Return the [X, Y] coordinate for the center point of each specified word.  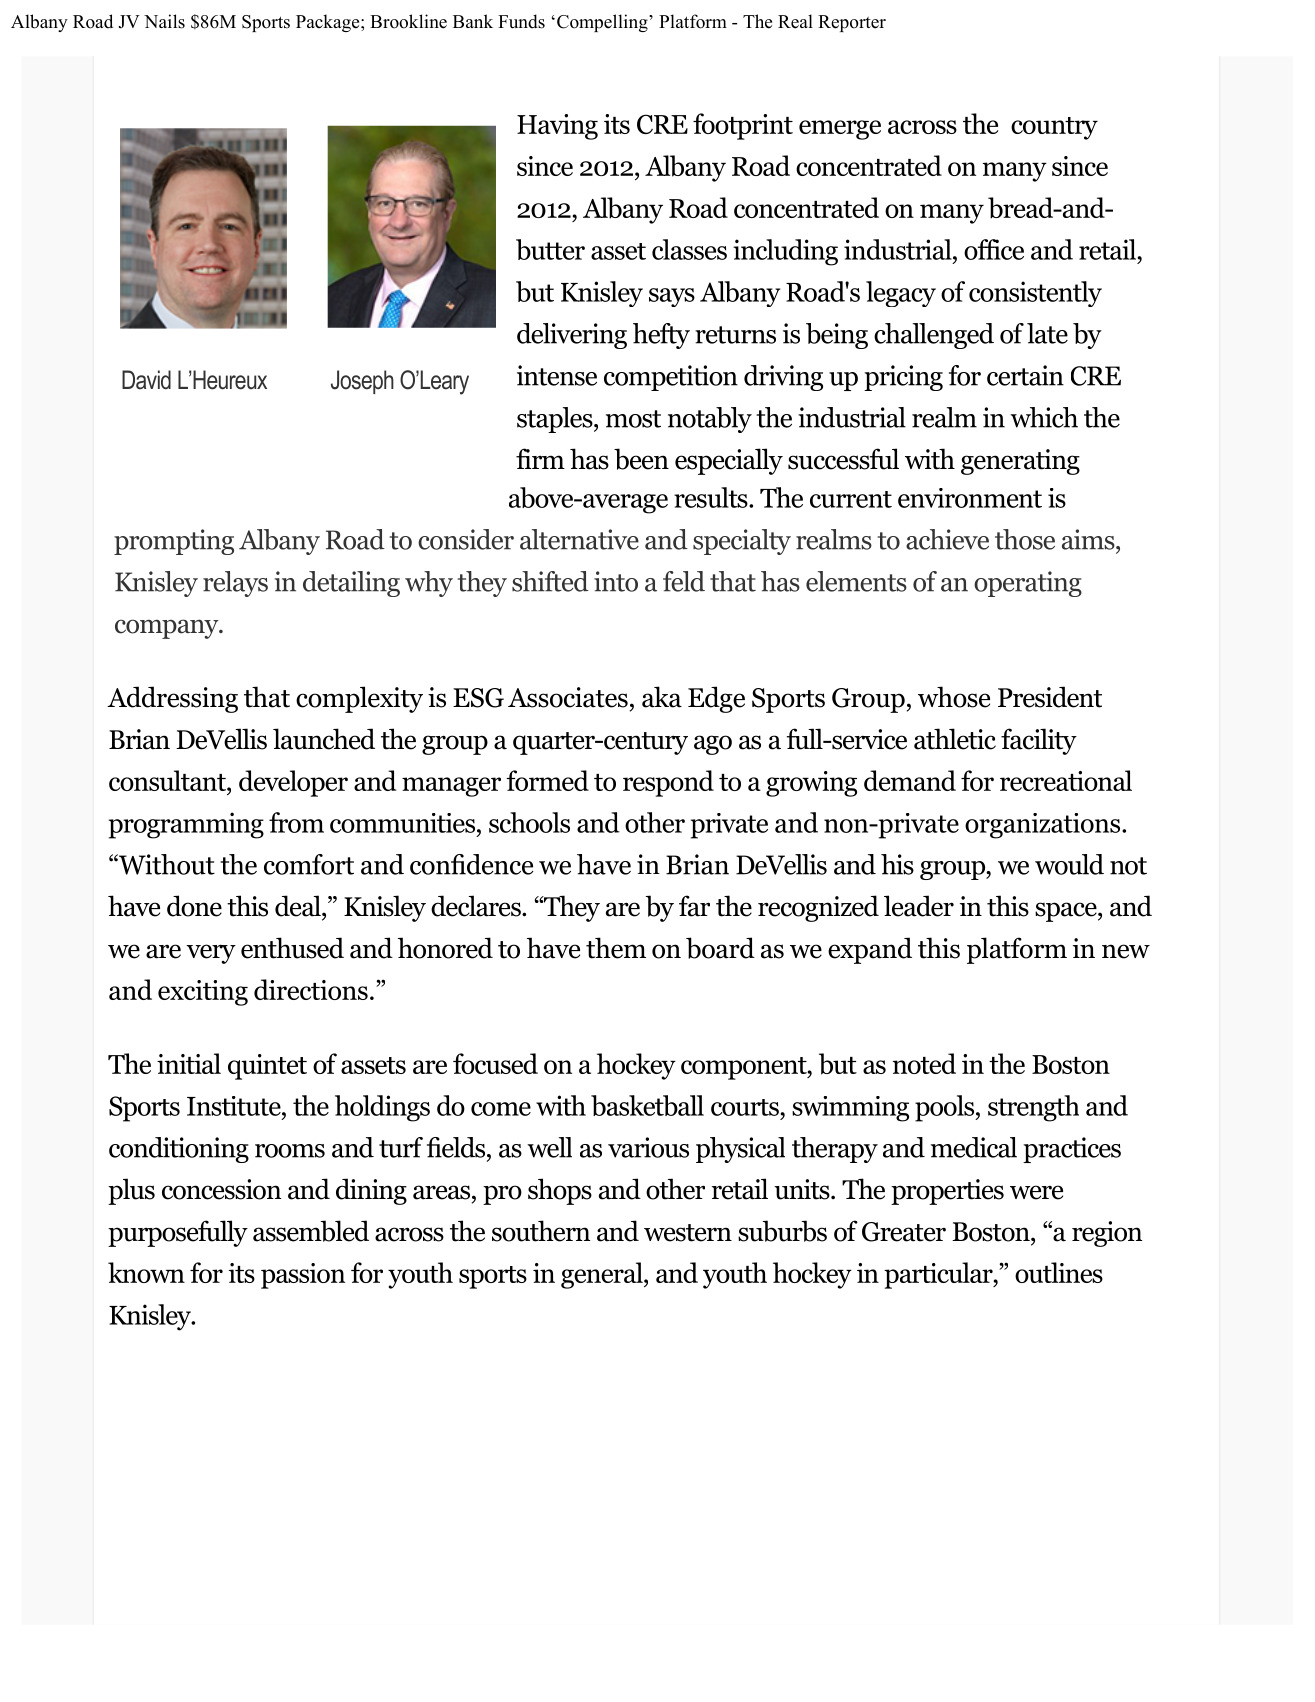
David [146, 380]
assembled [311, 1231]
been [641, 459]
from [296, 822]
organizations [1044, 826]
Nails [164, 21]
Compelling [603, 23]
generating [1020, 462]
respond [668, 783]
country [1054, 128]
